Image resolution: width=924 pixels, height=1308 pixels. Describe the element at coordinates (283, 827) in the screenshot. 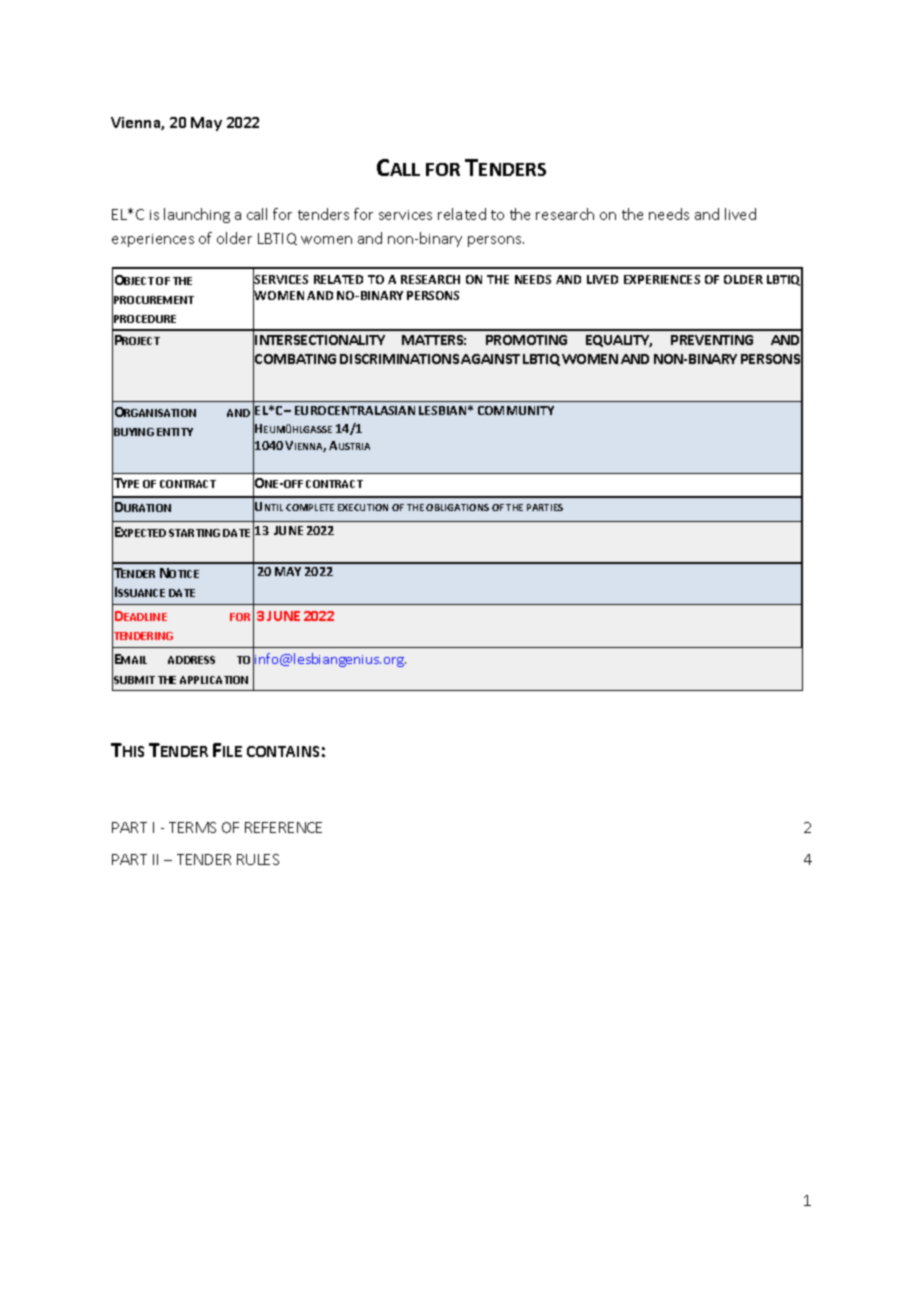

I see `REFERENCE` at that location.
